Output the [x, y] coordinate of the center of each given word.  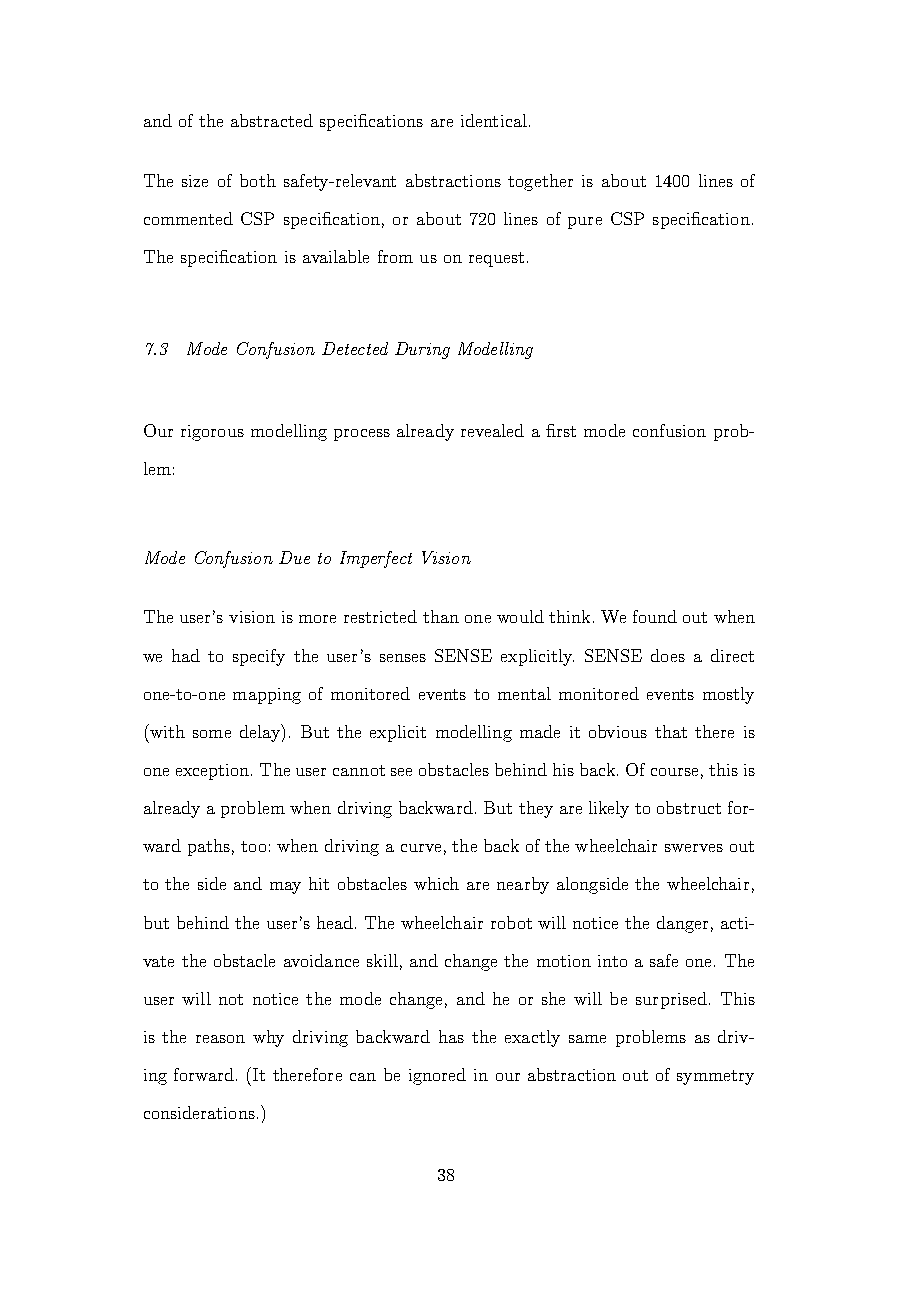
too [253, 846]
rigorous [212, 433]
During [422, 350]
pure [585, 223]
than [441, 616]
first [561, 430]
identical [494, 120]
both [258, 180]
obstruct [689, 807]
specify [259, 657]
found [655, 616]
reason [220, 1039]
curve [421, 848]
